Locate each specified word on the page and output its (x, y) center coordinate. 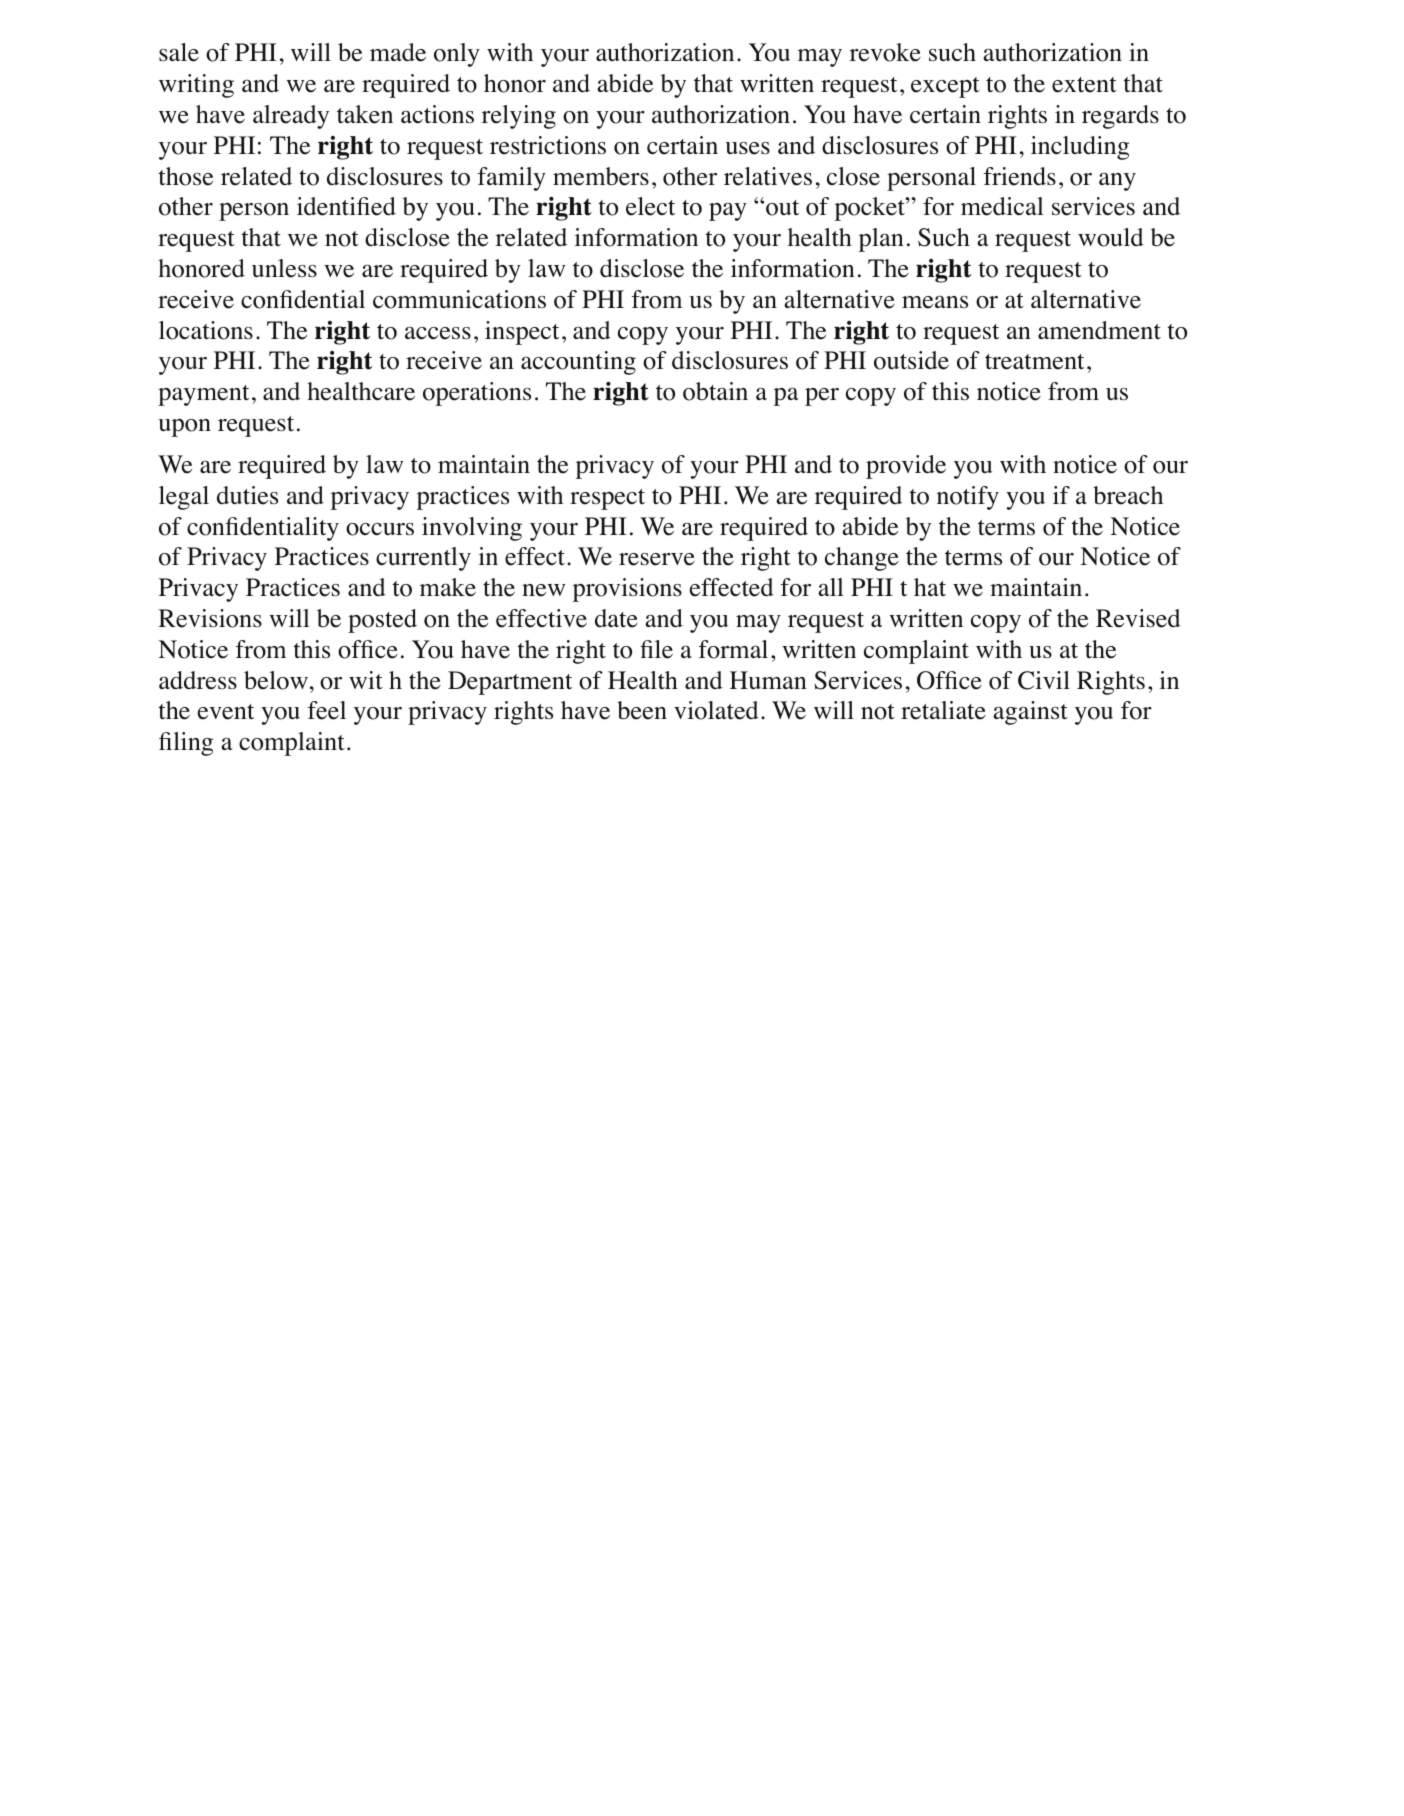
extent (1084, 85)
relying (519, 117)
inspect (522, 333)
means (935, 302)
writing (196, 86)
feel (327, 710)
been (642, 710)
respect (607, 499)
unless (284, 268)
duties (247, 495)
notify (968, 498)
